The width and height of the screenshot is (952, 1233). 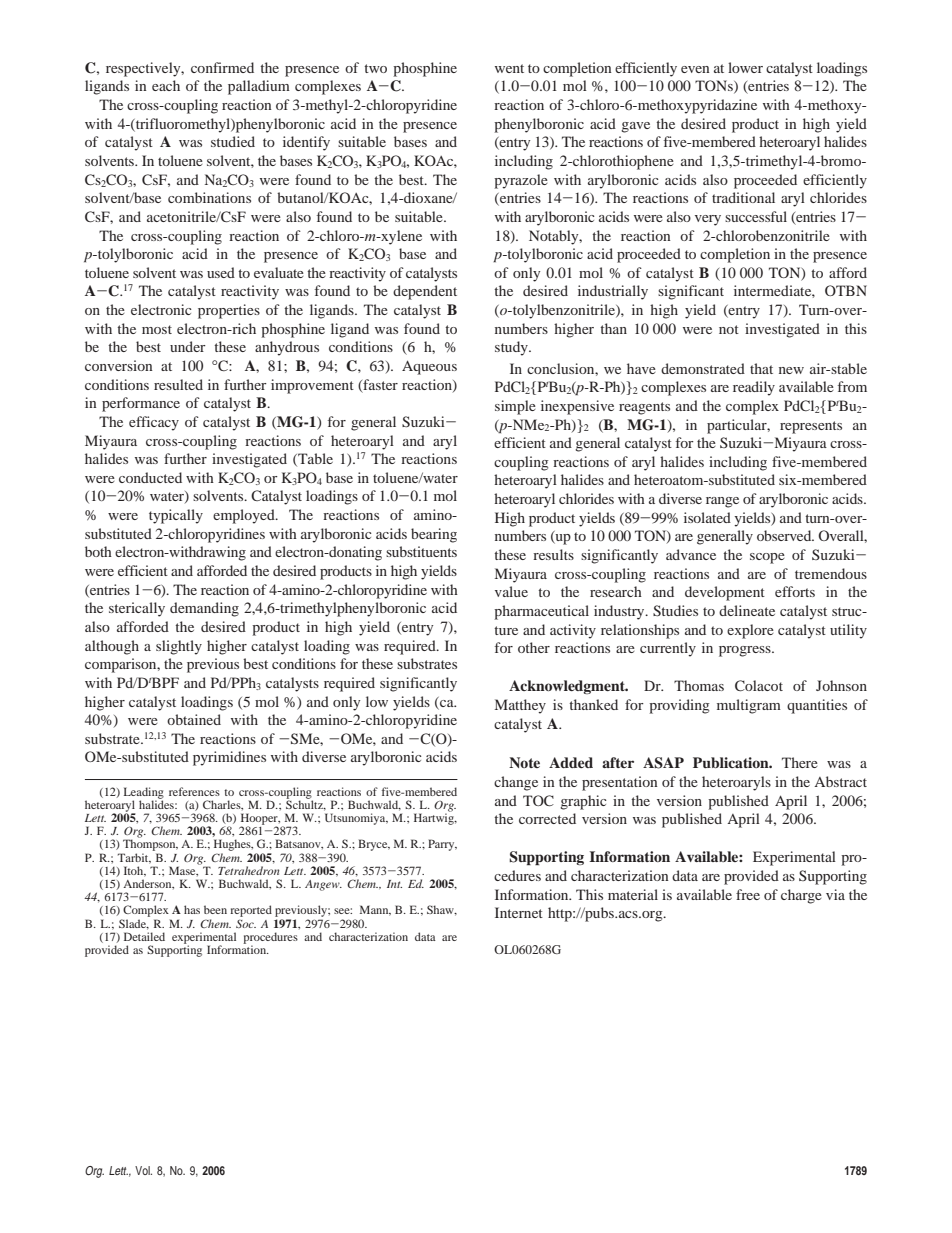 What do you see at coordinates (166, 85) in the screenshot?
I see `each` at bounding box center [166, 85].
